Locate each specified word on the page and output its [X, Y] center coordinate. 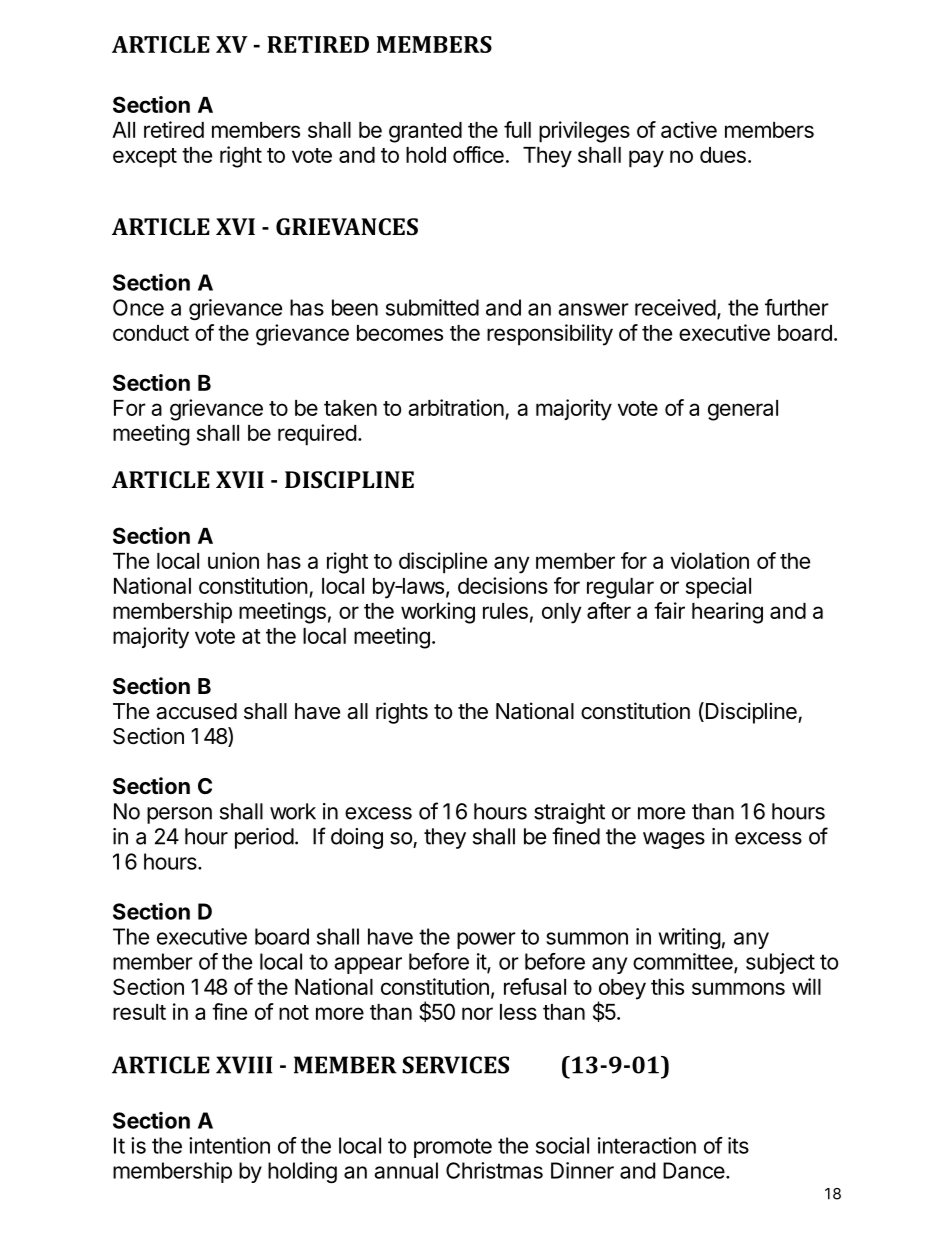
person [179, 815]
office [478, 154]
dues [723, 155]
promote [453, 1148]
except [145, 158]
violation [710, 560]
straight [569, 813]
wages [674, 840]
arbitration [456, 407]
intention [229, 1145]
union [233, 560]
